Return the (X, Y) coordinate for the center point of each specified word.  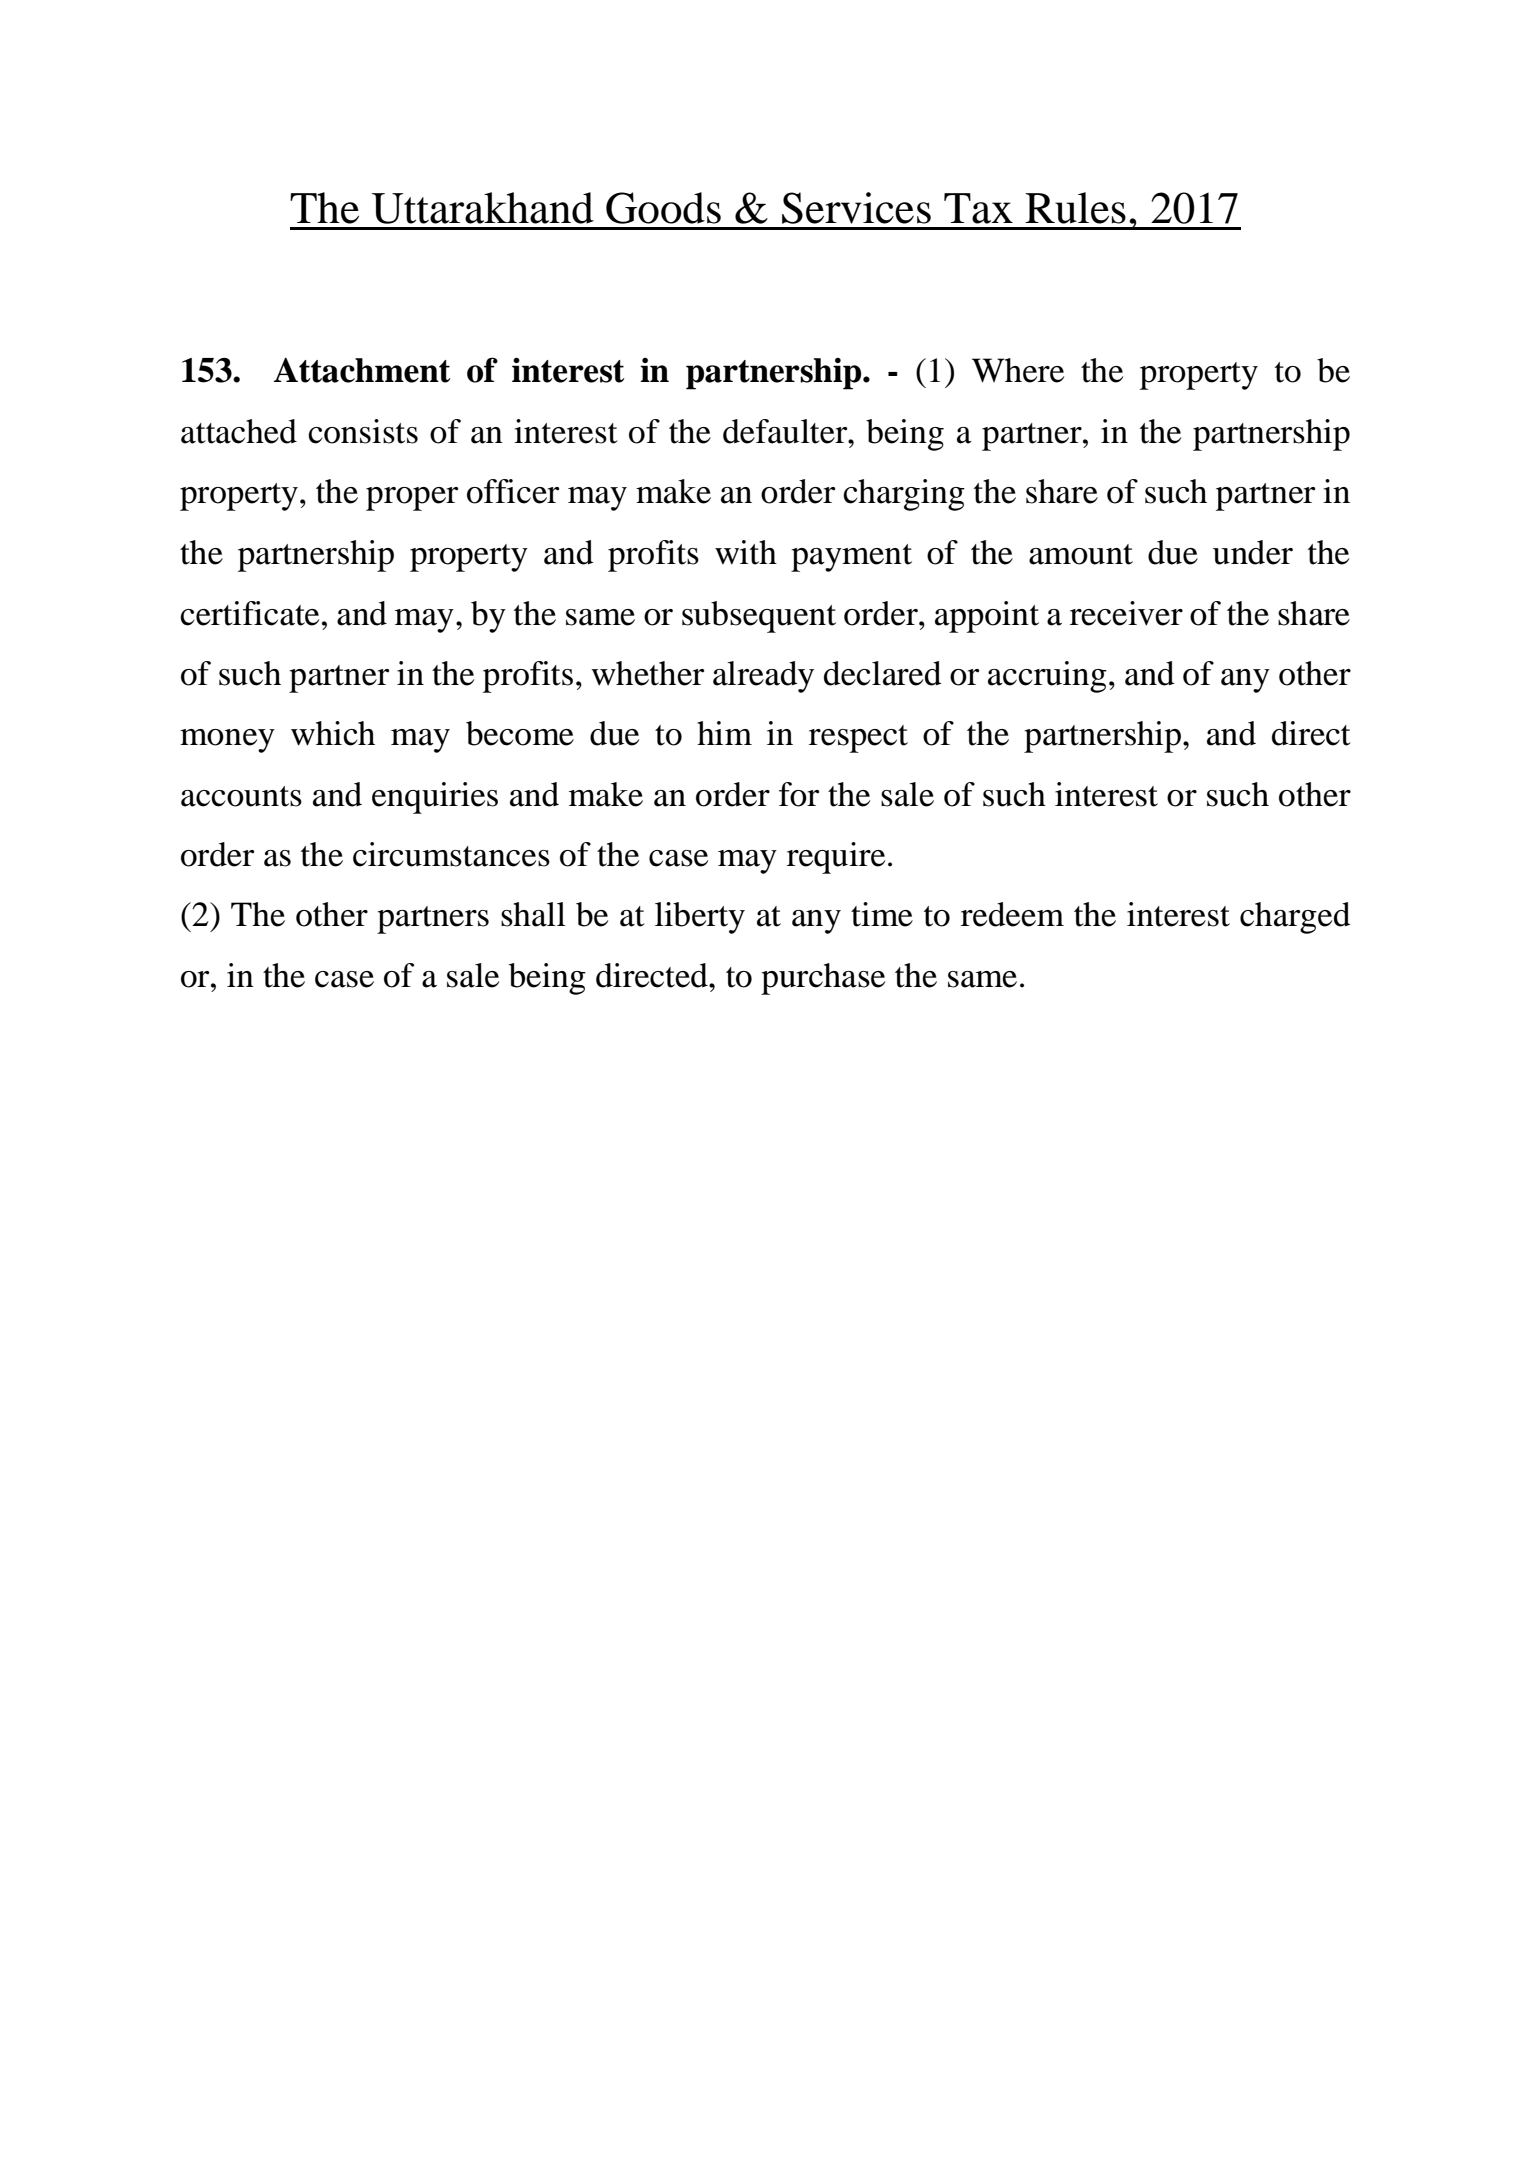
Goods (663, 208)
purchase (823, 979)
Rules (1075, 208)
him (724, 733)
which (333, 733)
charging (904, 495)
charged (1295, 918)
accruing (1047, 677)
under (1253, 552)
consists (363, 431)
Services (856, 208)
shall (533, 914)
